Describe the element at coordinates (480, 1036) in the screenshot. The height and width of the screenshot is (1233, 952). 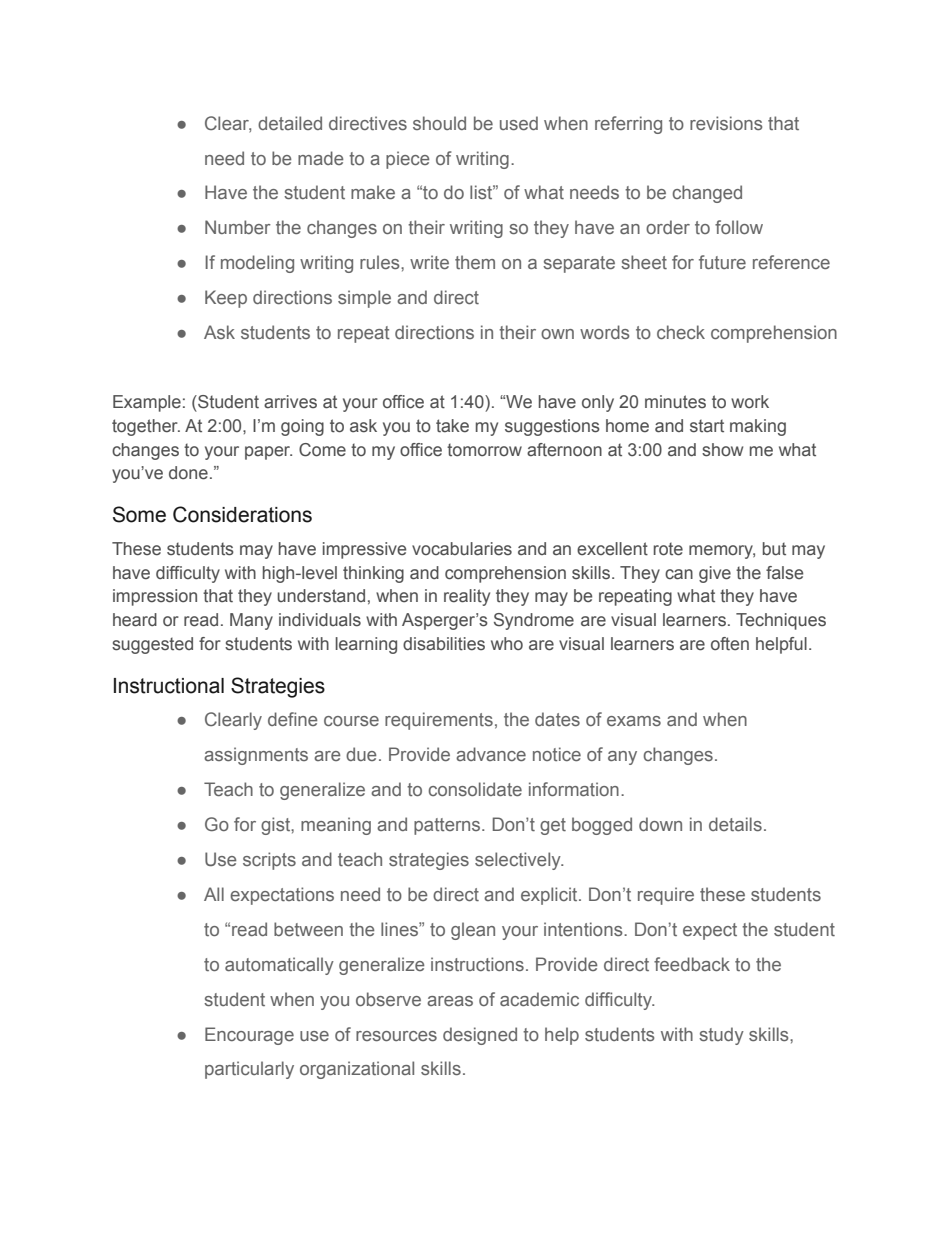
I see `designed` at that location.
